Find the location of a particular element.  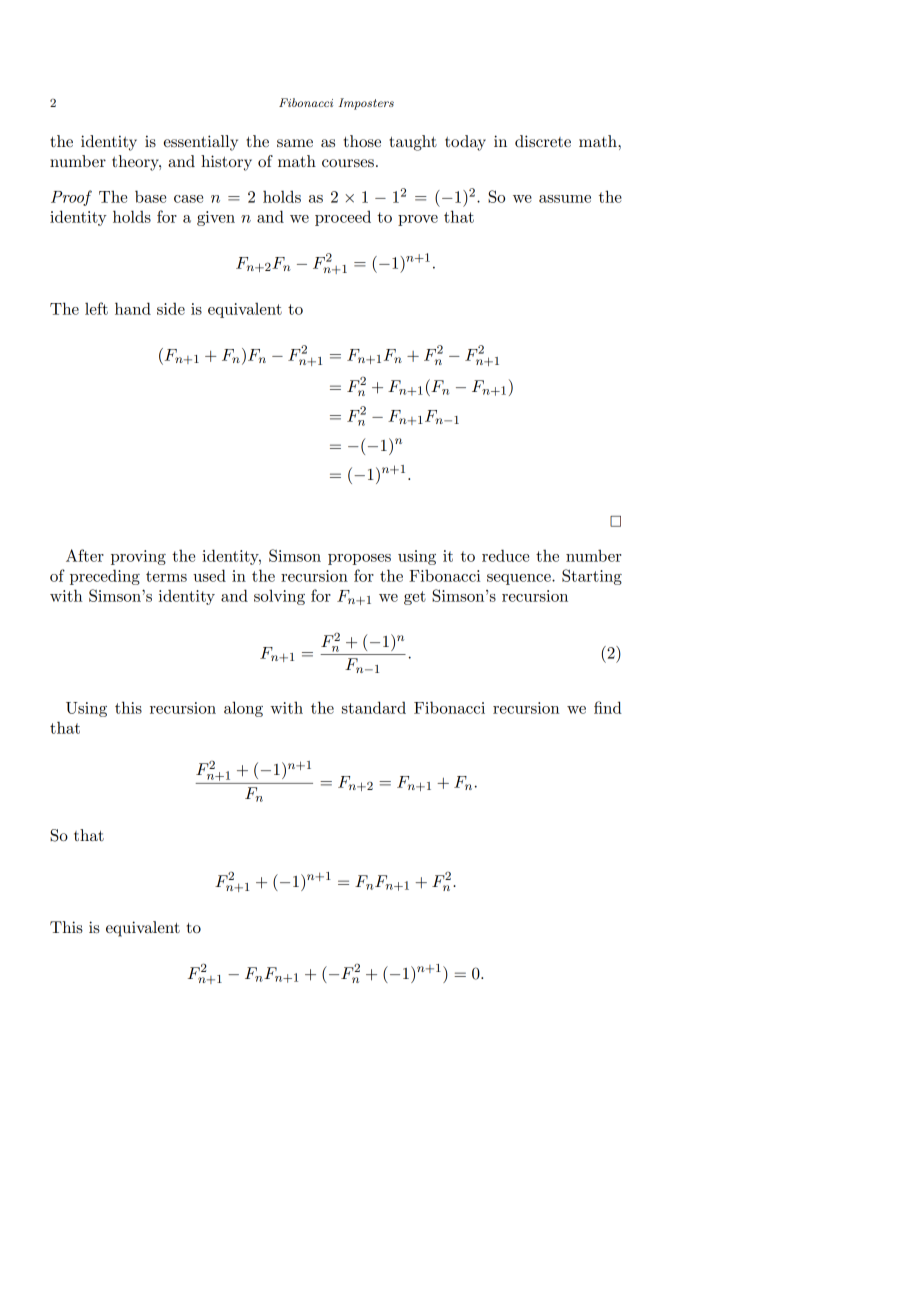

proving is located at coordinates (138, 557).
